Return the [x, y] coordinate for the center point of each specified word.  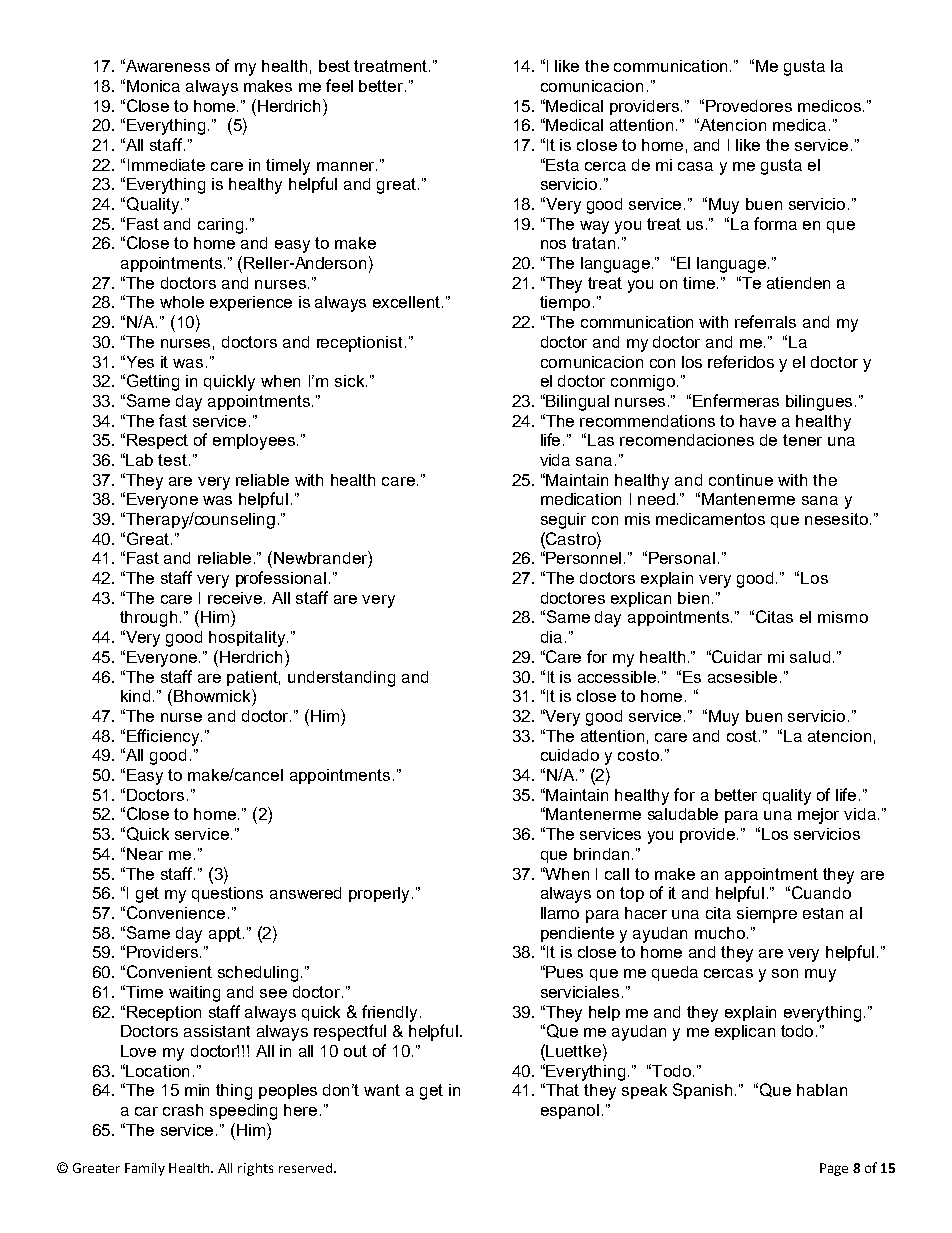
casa [695, 166]
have [758, 421]
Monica [153, 86]
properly [381, 895]
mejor [818, 816]
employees [255, 442]
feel [339, 85]
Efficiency [164, 737]
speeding [243, 1112]
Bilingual [577, 403]
